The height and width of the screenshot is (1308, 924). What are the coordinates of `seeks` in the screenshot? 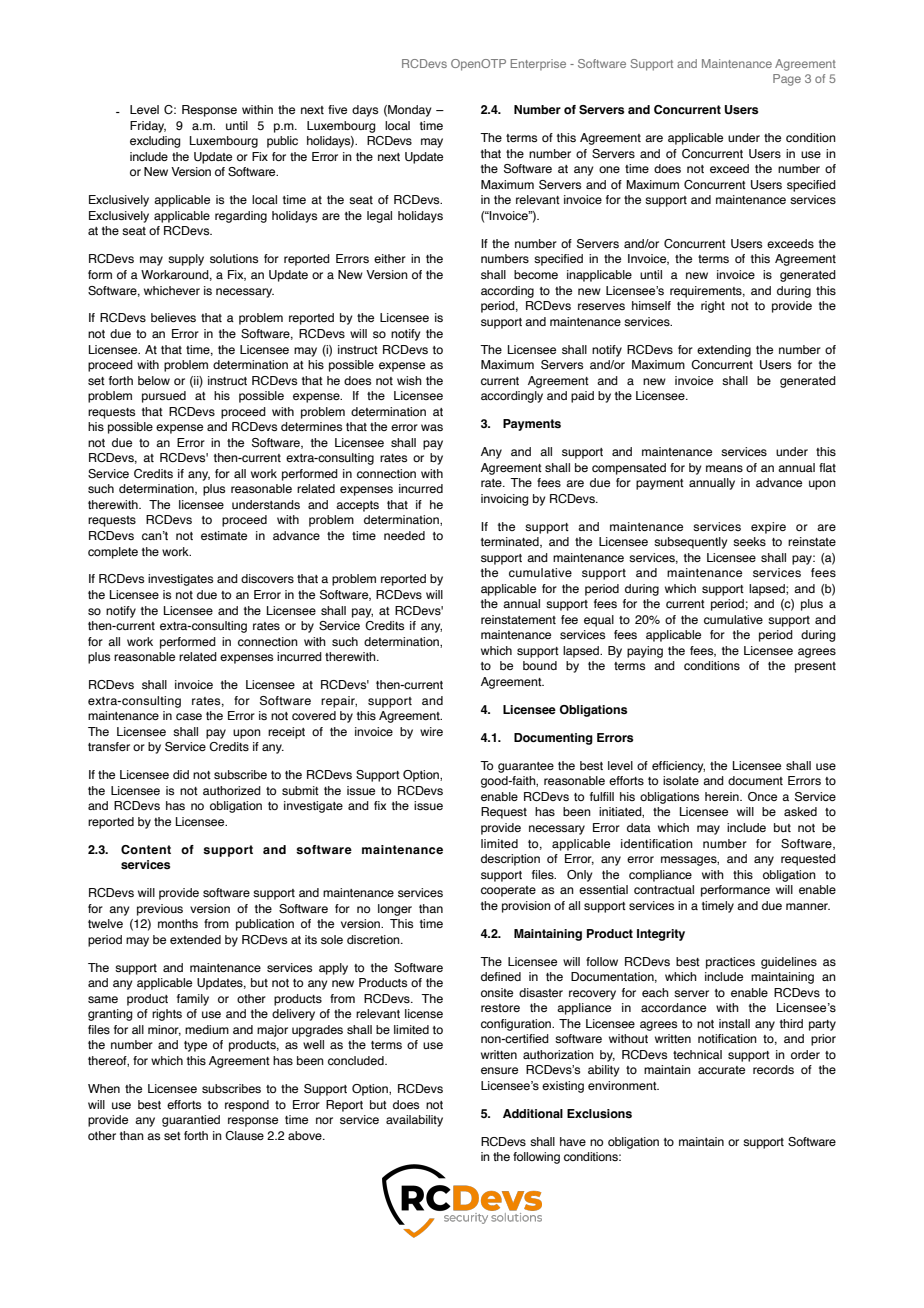 It's located at (749, 541).
